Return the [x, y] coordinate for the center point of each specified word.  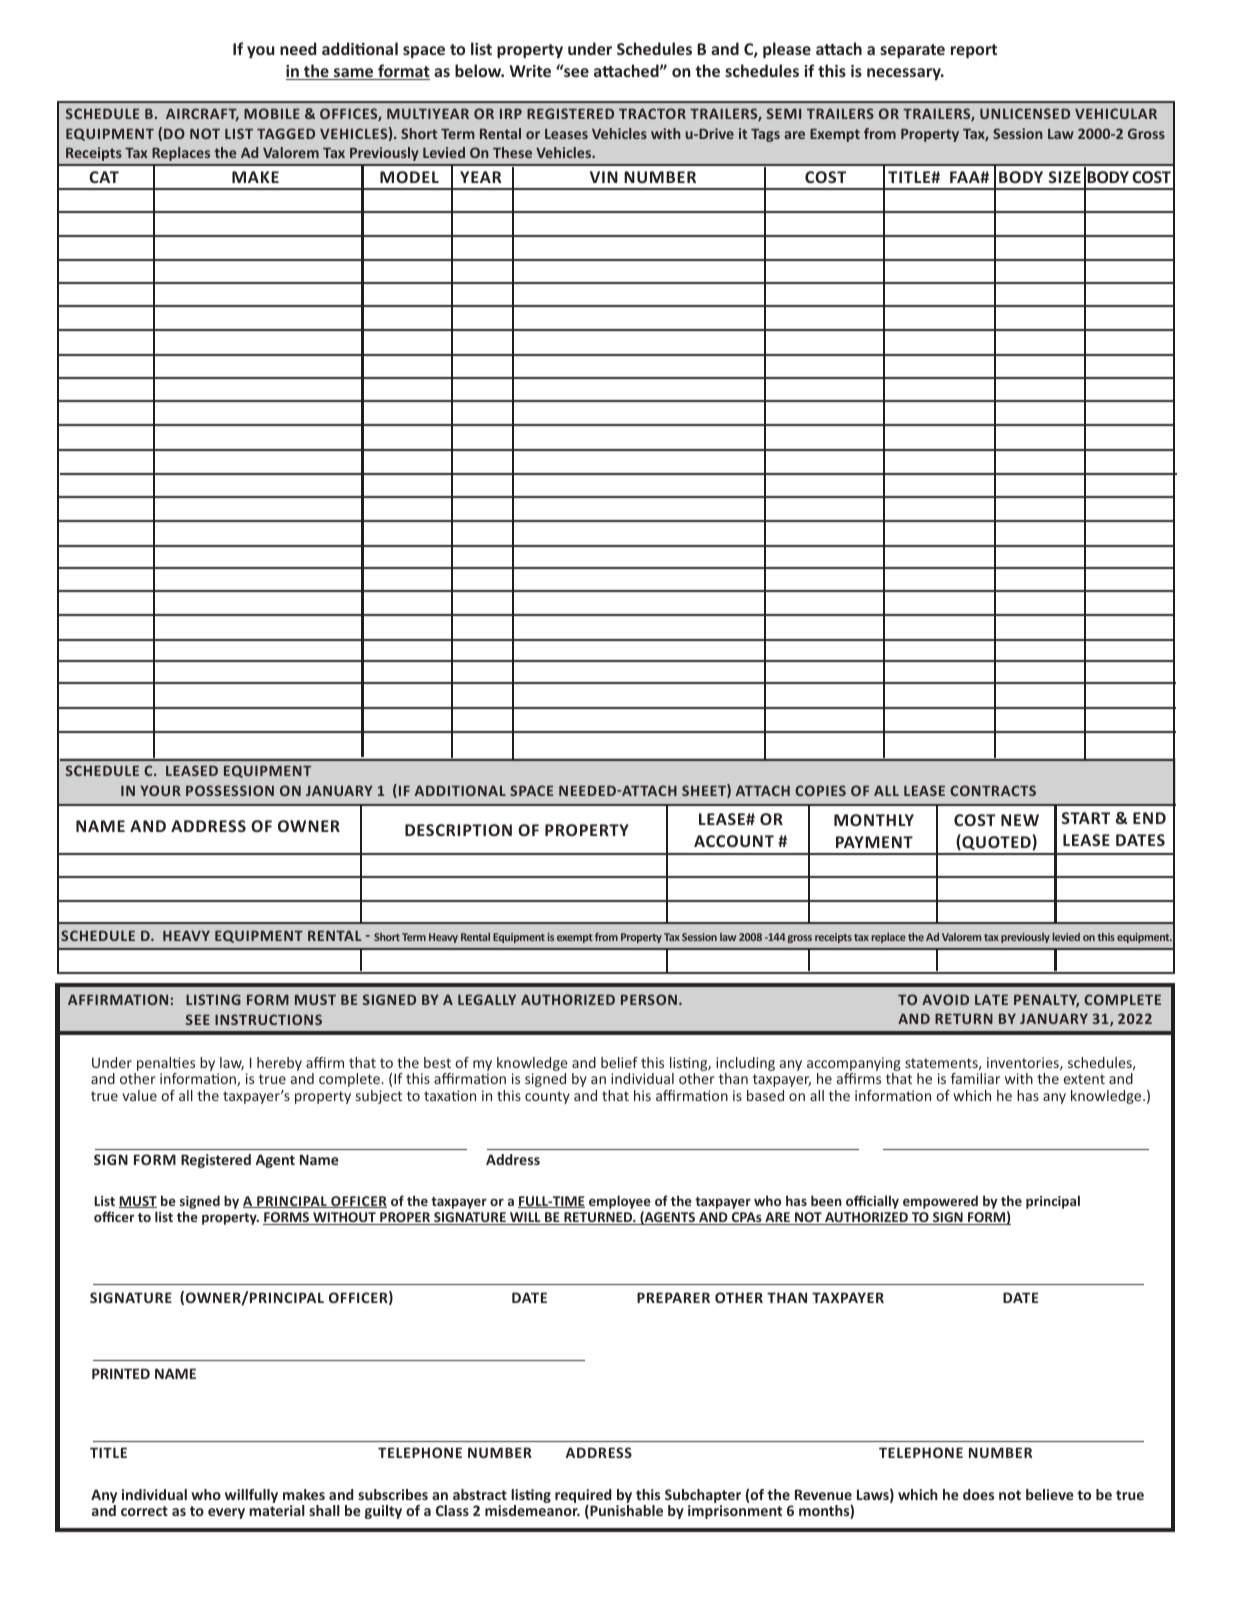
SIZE [1065, 177]
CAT [104, 177]
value [139, 1095]
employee [620, 1202]
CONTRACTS [993, 790]
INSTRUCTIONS [268, 1019]
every [226, 1513]
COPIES [820, 790]
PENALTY [1046, 1001]
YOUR [160, 790]
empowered [940, 1202]
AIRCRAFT [202, 114]
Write [530, 71]
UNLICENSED [1025, 113]
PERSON [649, 999]
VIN [604, 177]
